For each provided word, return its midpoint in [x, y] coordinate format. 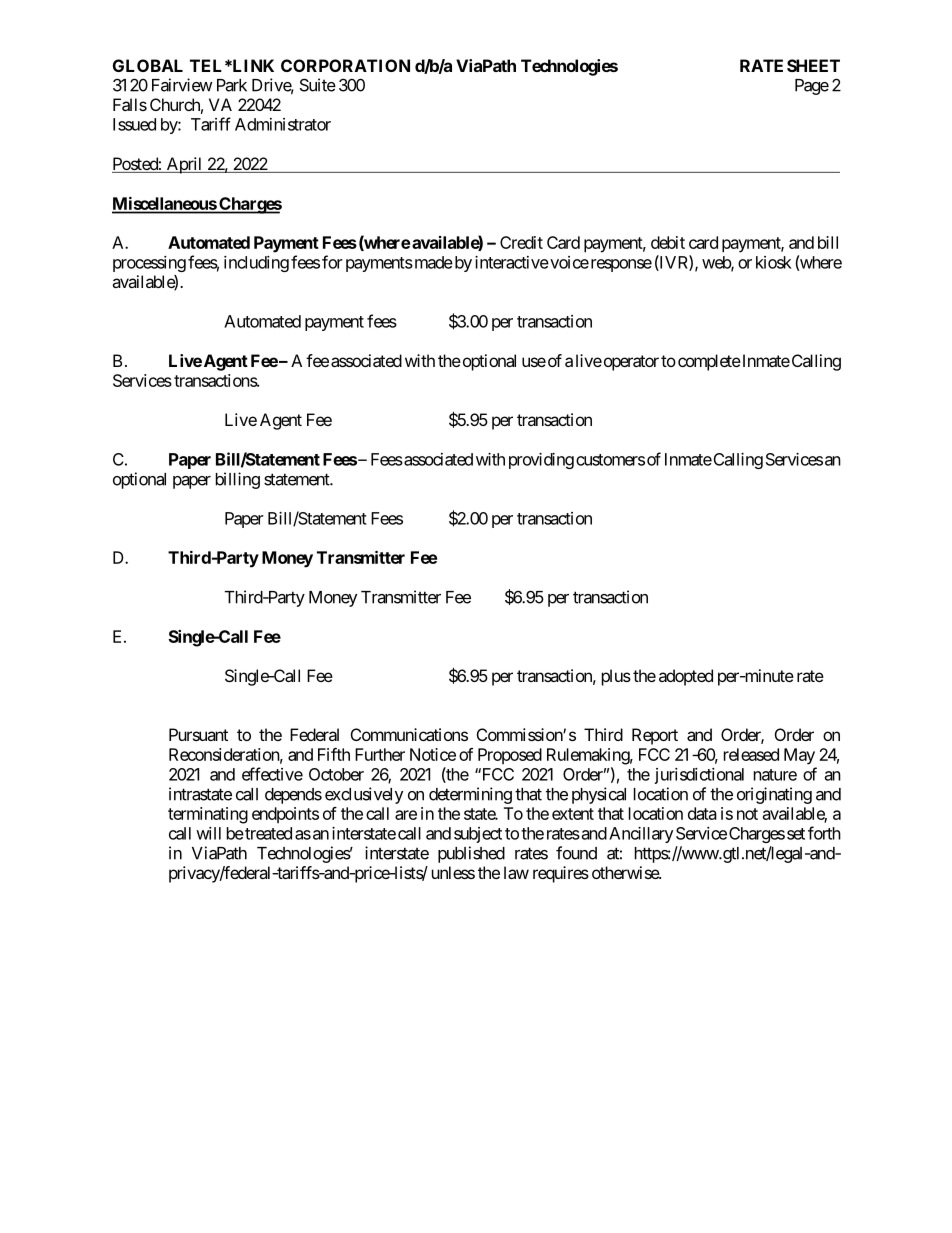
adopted [686, 677]
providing [541, 461]
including [256, 264]
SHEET [813, 65]
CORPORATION [345, 65]
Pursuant [198, 734]
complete [708, 362]
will [208, 833]
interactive [512, 262]
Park [232, 85]
